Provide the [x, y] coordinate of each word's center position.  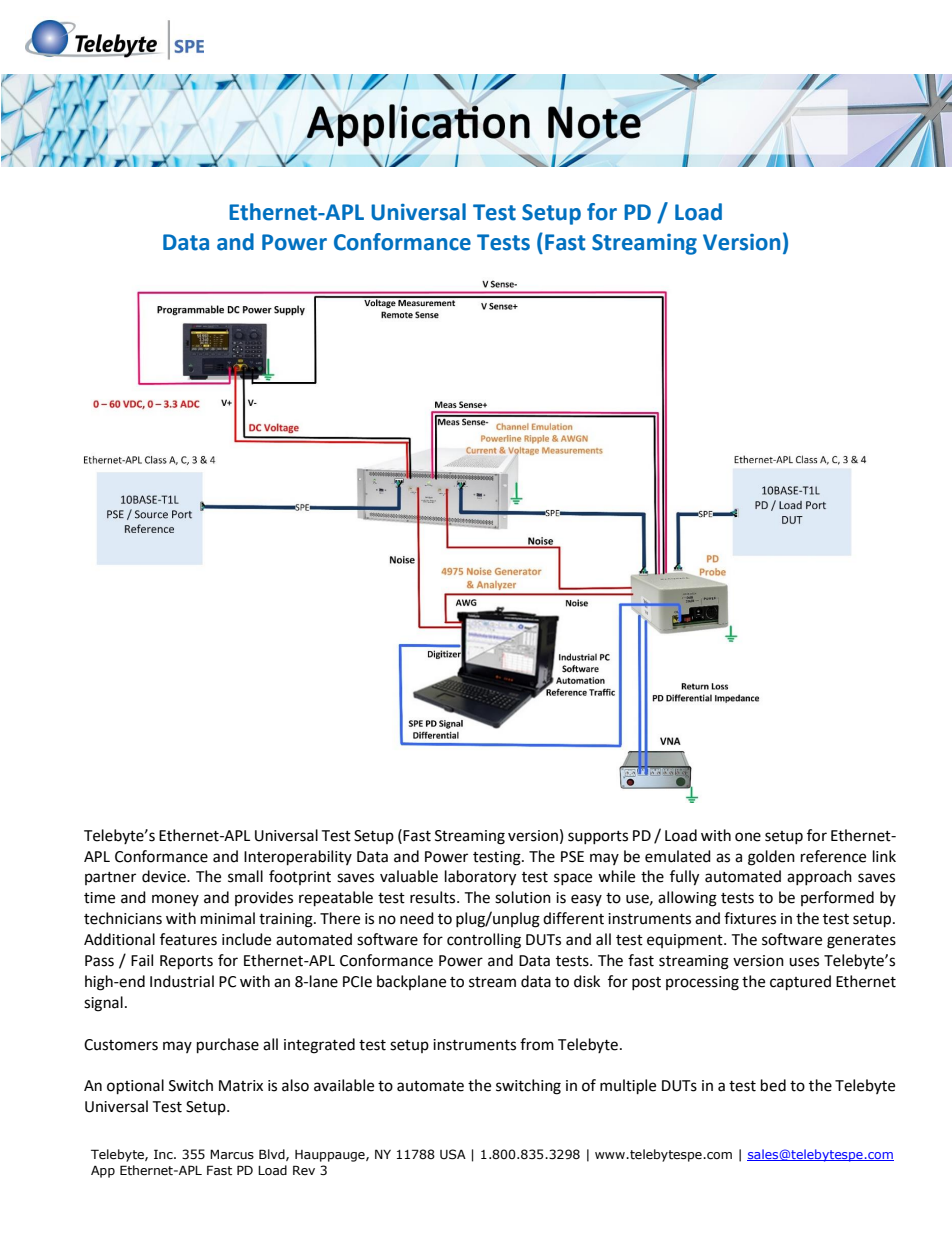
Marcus [232, 1154]
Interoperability [298, 858]
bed [773, 1085]
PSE [572, 857]
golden [771, 858]
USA [453, 1154]
